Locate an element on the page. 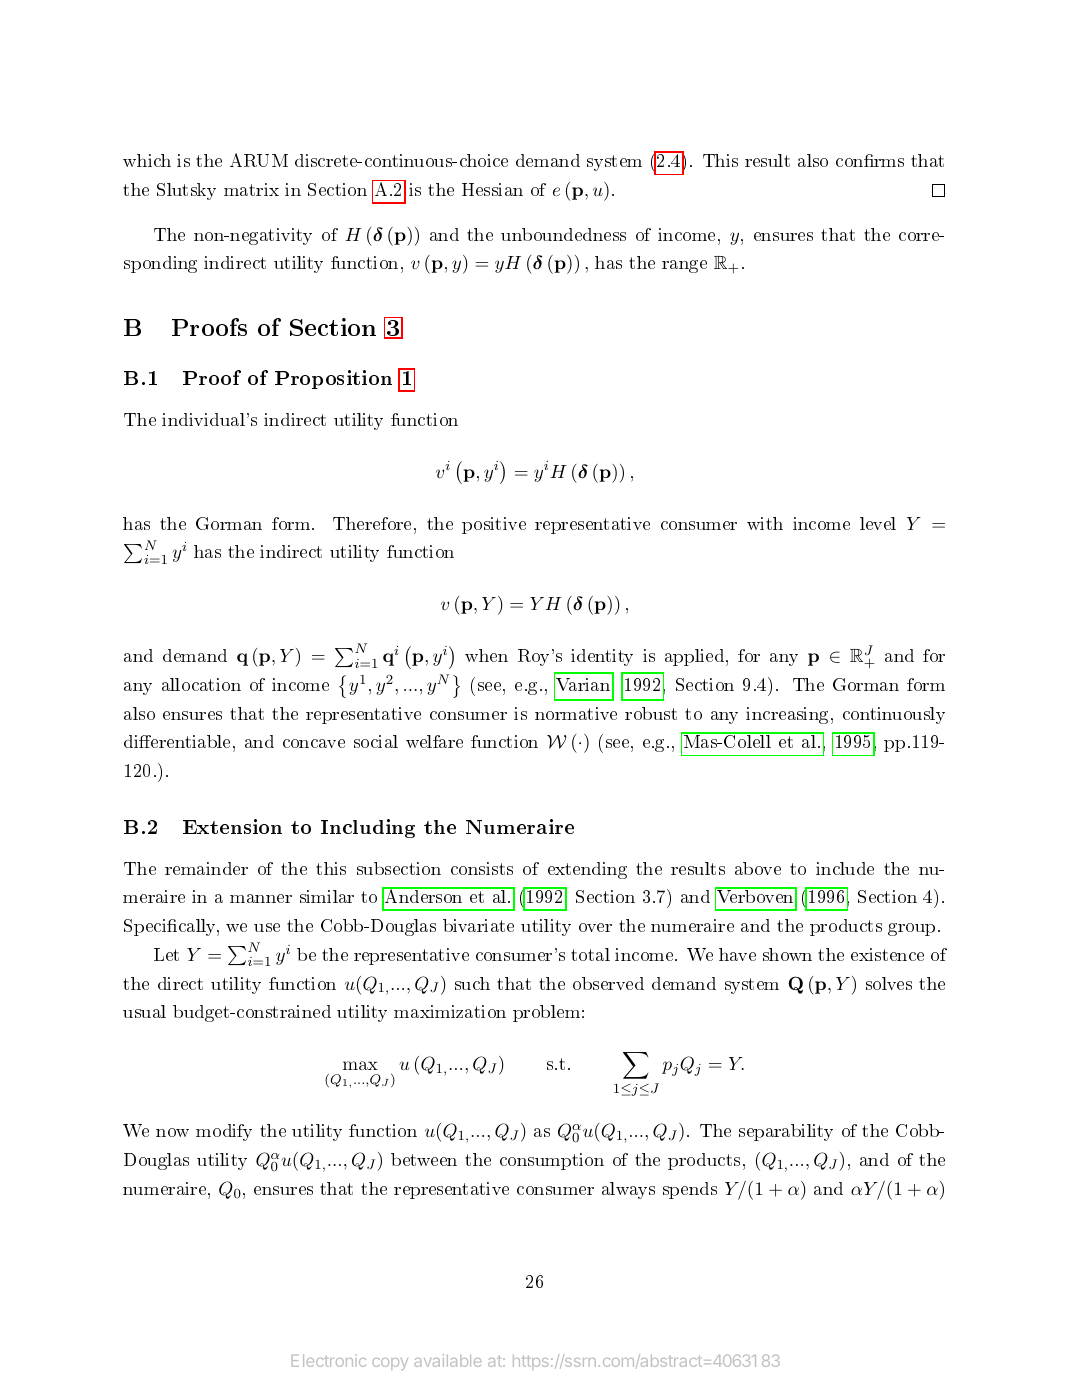 Image resolution: width=1070 pixels, height=1385 pixels. matrix is located at coordinates (251, 189).
